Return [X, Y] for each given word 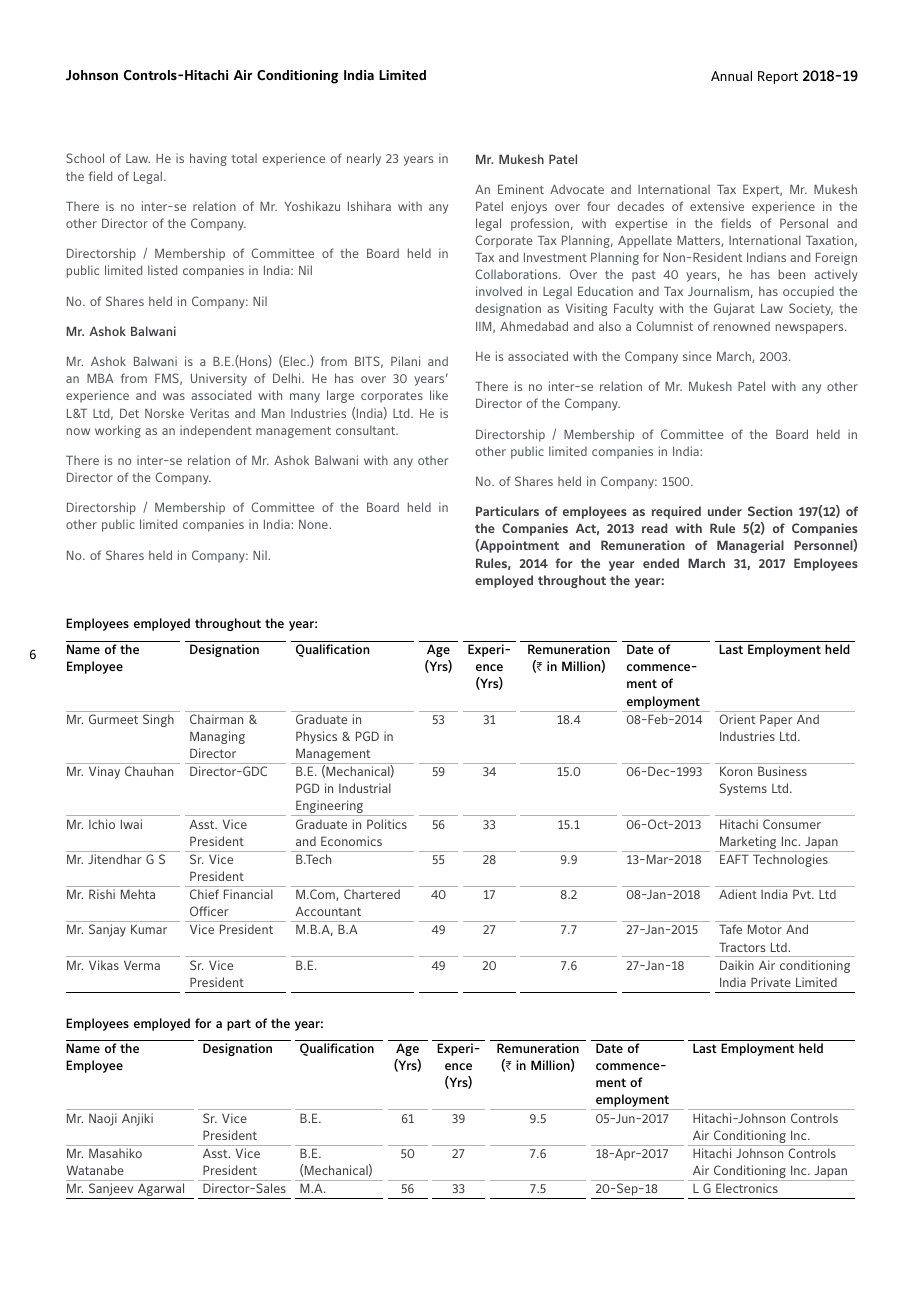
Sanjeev [111, 1191]
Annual [731, 76]
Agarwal [161, 1191]
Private [771, 982]
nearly [364, 159]
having [208, 159]
